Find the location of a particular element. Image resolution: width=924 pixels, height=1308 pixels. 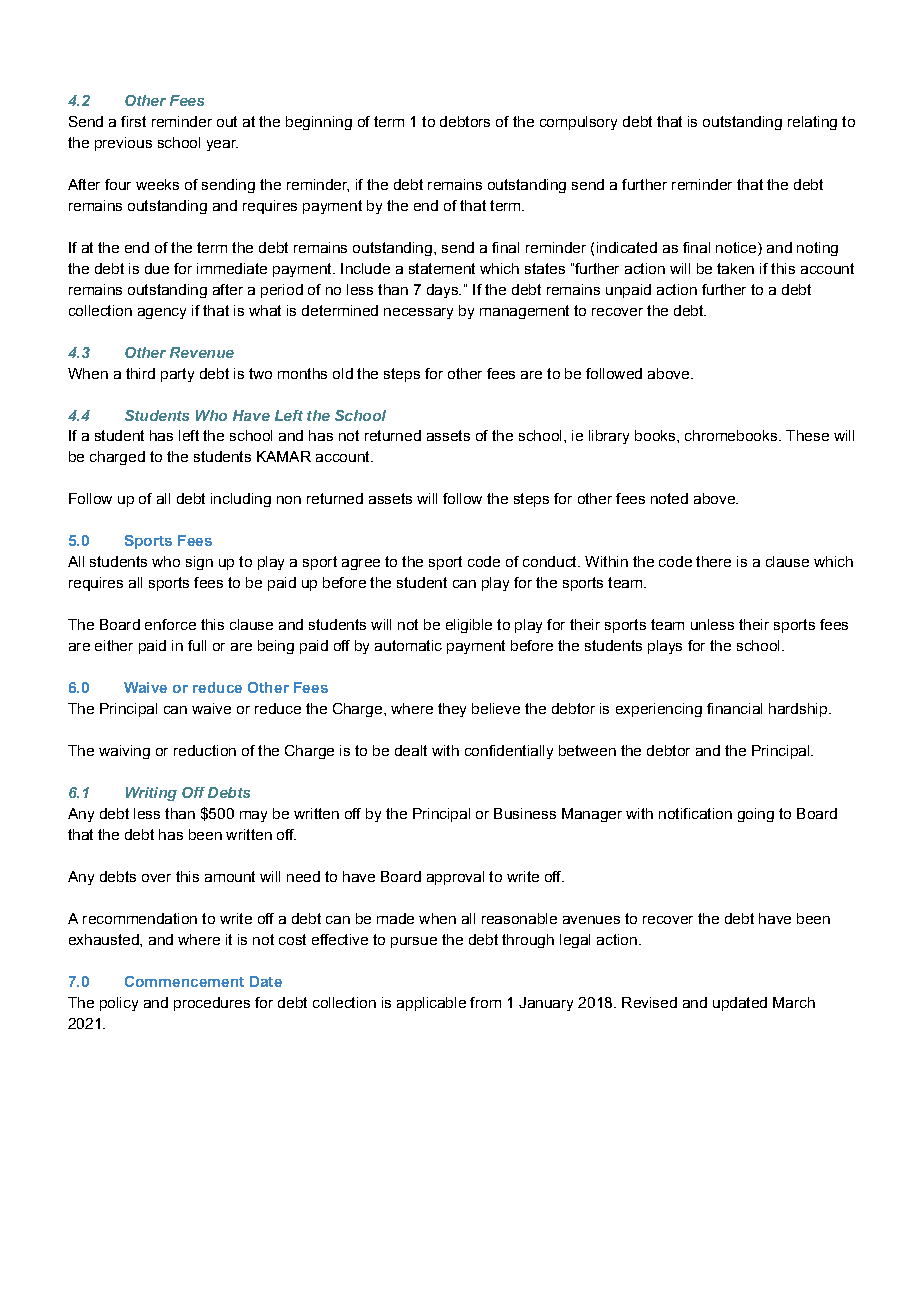

there is located at coordinates (713, 561).
